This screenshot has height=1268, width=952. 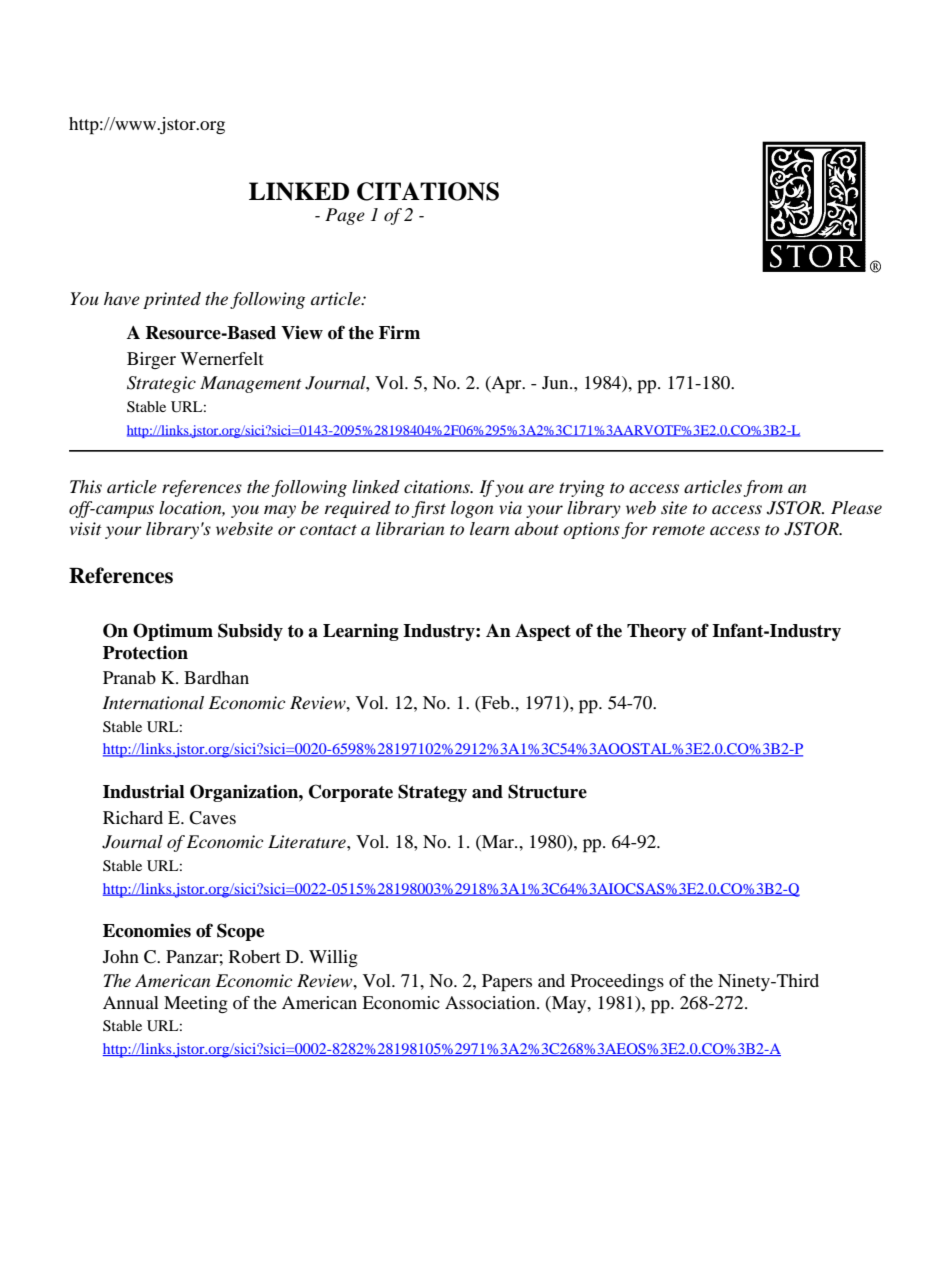 What do you see at coordinates (541, 488) in the screenshot?
I see `are` at bounding box center [541, 488].
